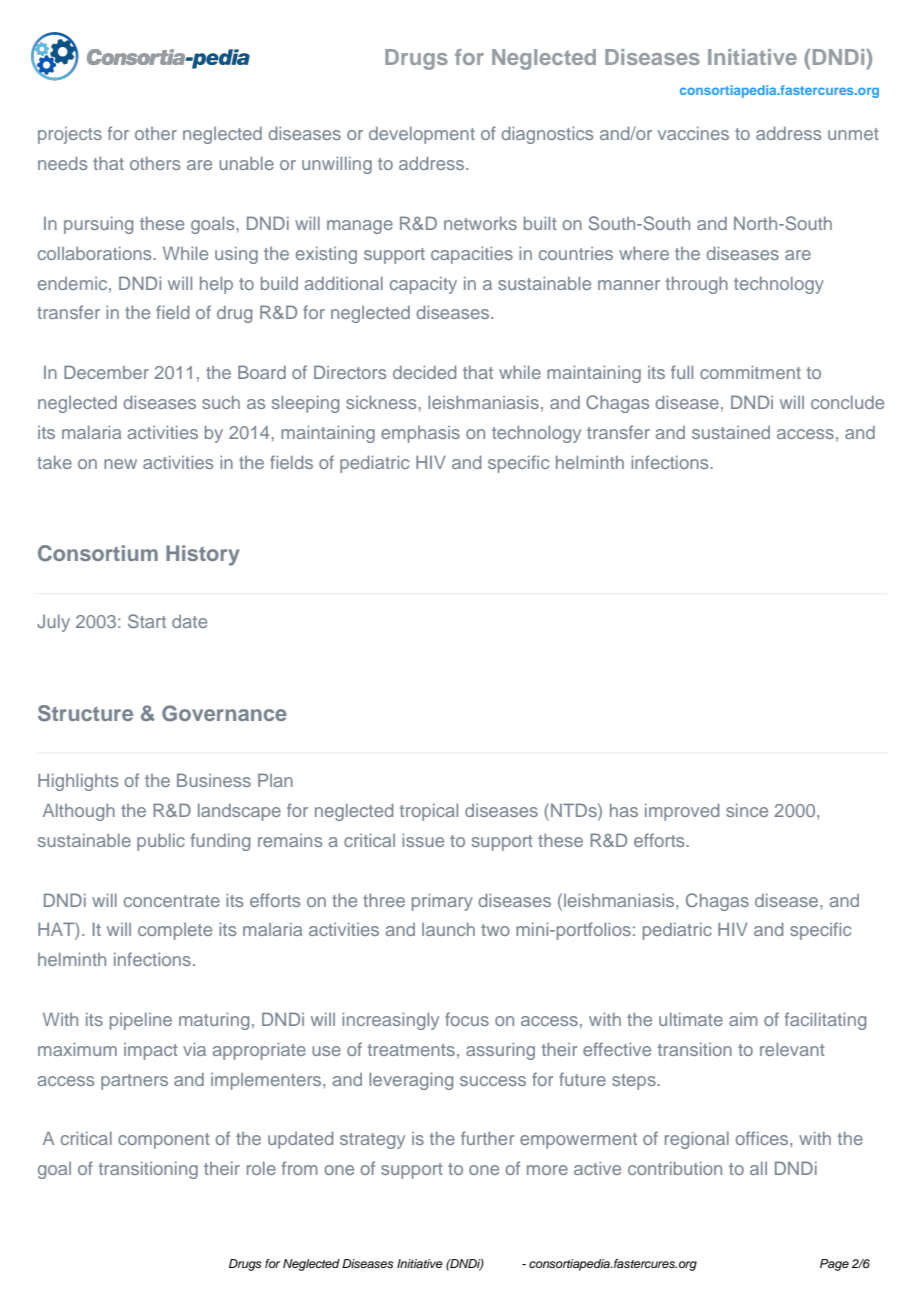  I want to click on complete, so click(175, 931).
